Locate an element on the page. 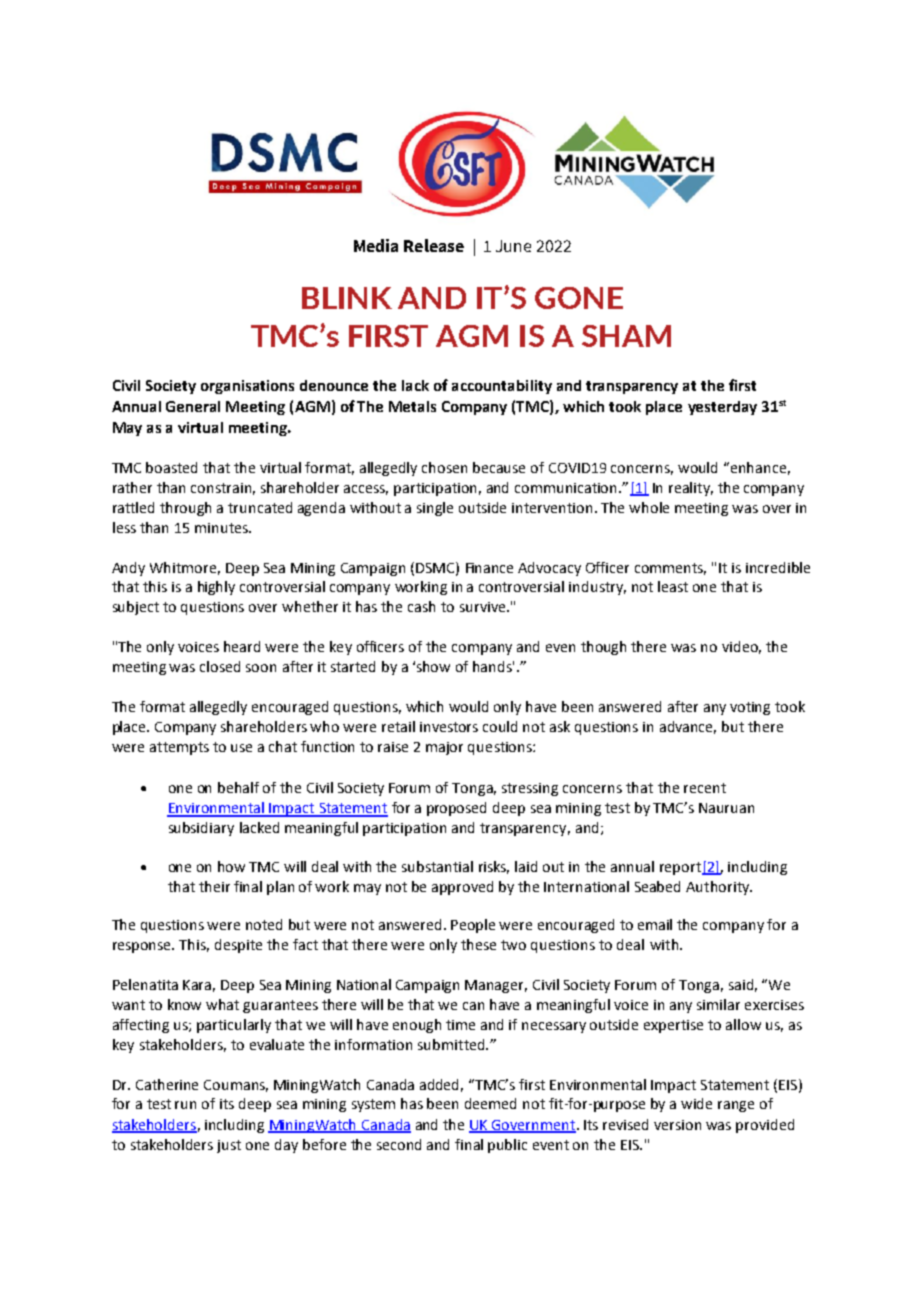 This page has height=1308, width=924. their is located at coordinates (214, 886).
